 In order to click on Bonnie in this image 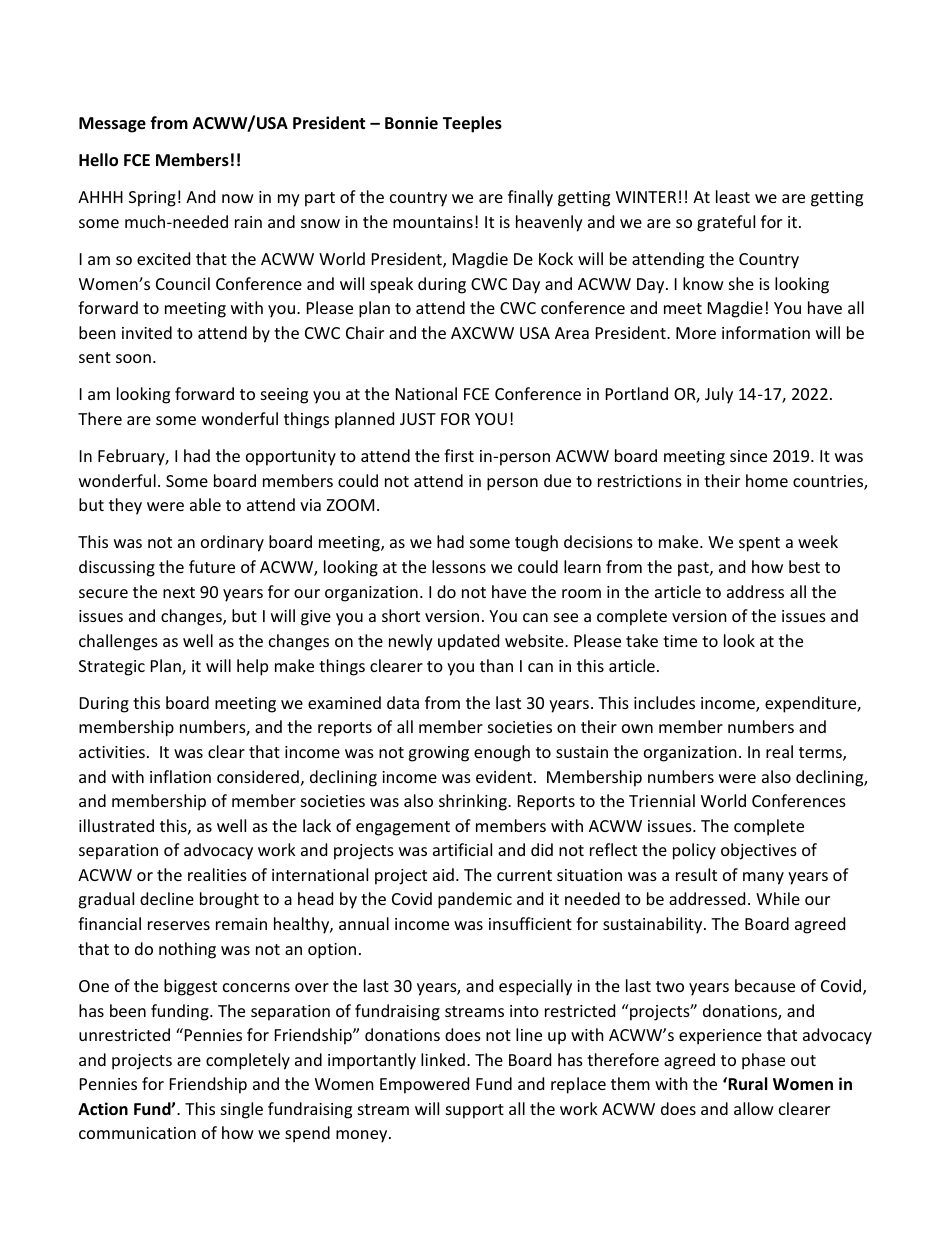, I will do `click(411, 123)`.
